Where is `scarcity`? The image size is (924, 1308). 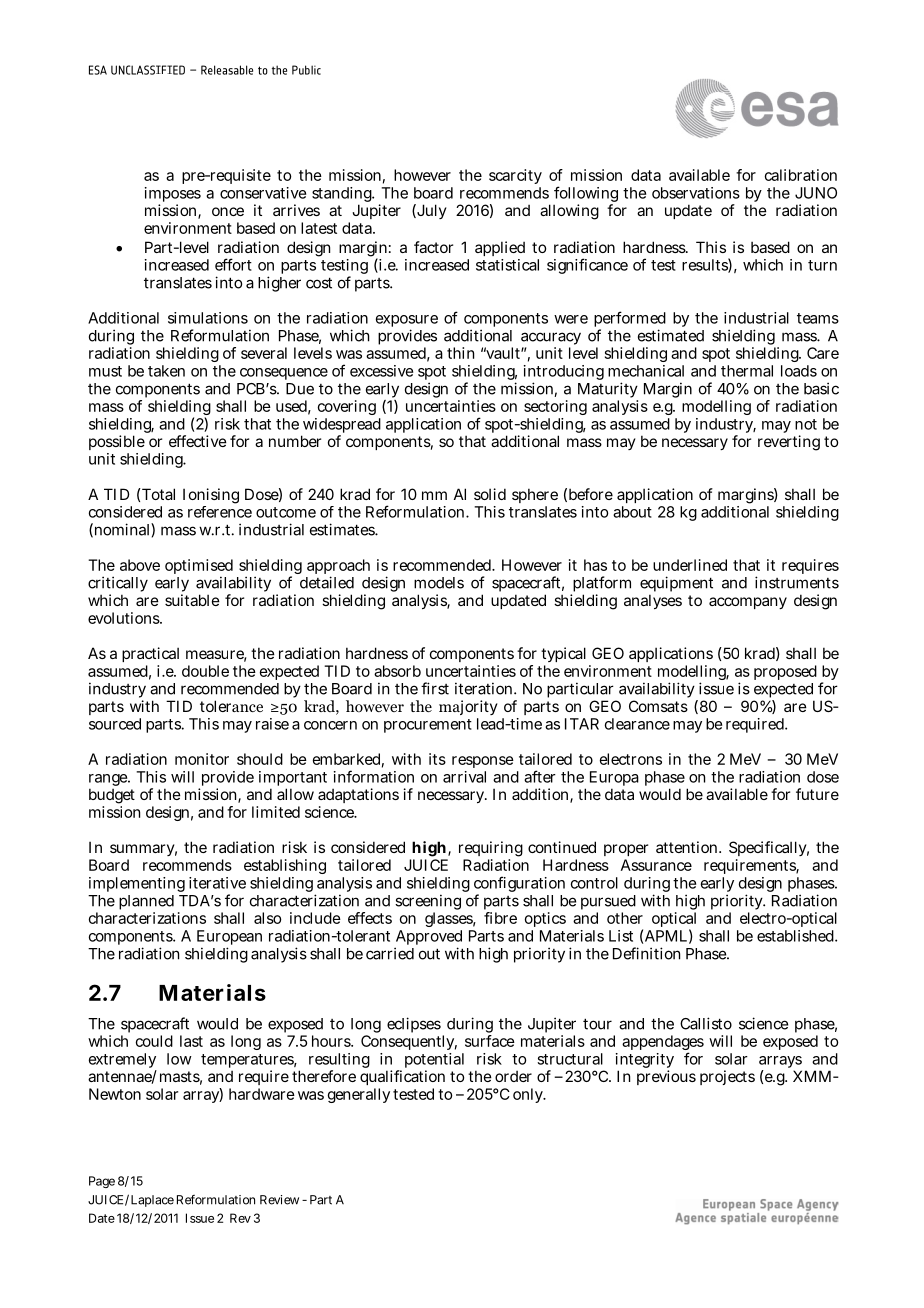
scarcity is located at coordinates (515, 176).
